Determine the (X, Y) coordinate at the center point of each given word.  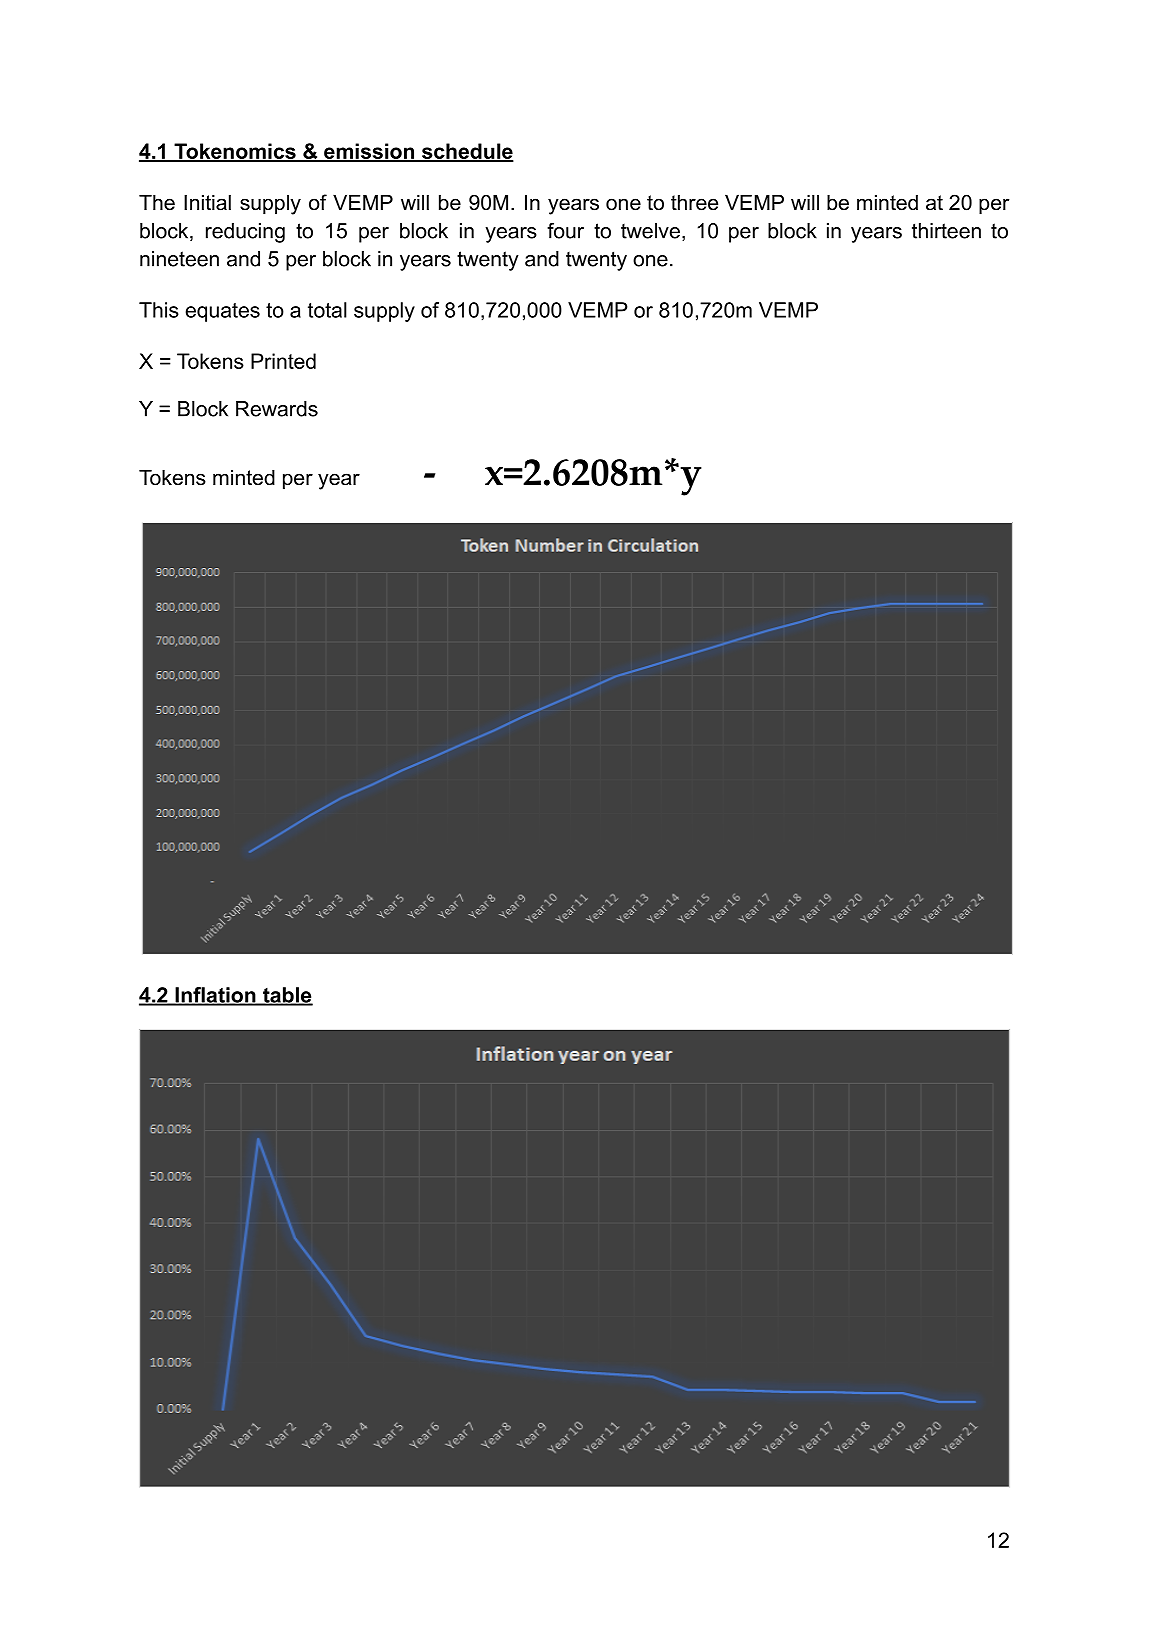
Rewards (277, 409)
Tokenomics (235, 152)
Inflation (215, 996)
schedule (466, 152)
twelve (650, 231)
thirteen (946, 231)
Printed (283, 361)
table (287, 996)
